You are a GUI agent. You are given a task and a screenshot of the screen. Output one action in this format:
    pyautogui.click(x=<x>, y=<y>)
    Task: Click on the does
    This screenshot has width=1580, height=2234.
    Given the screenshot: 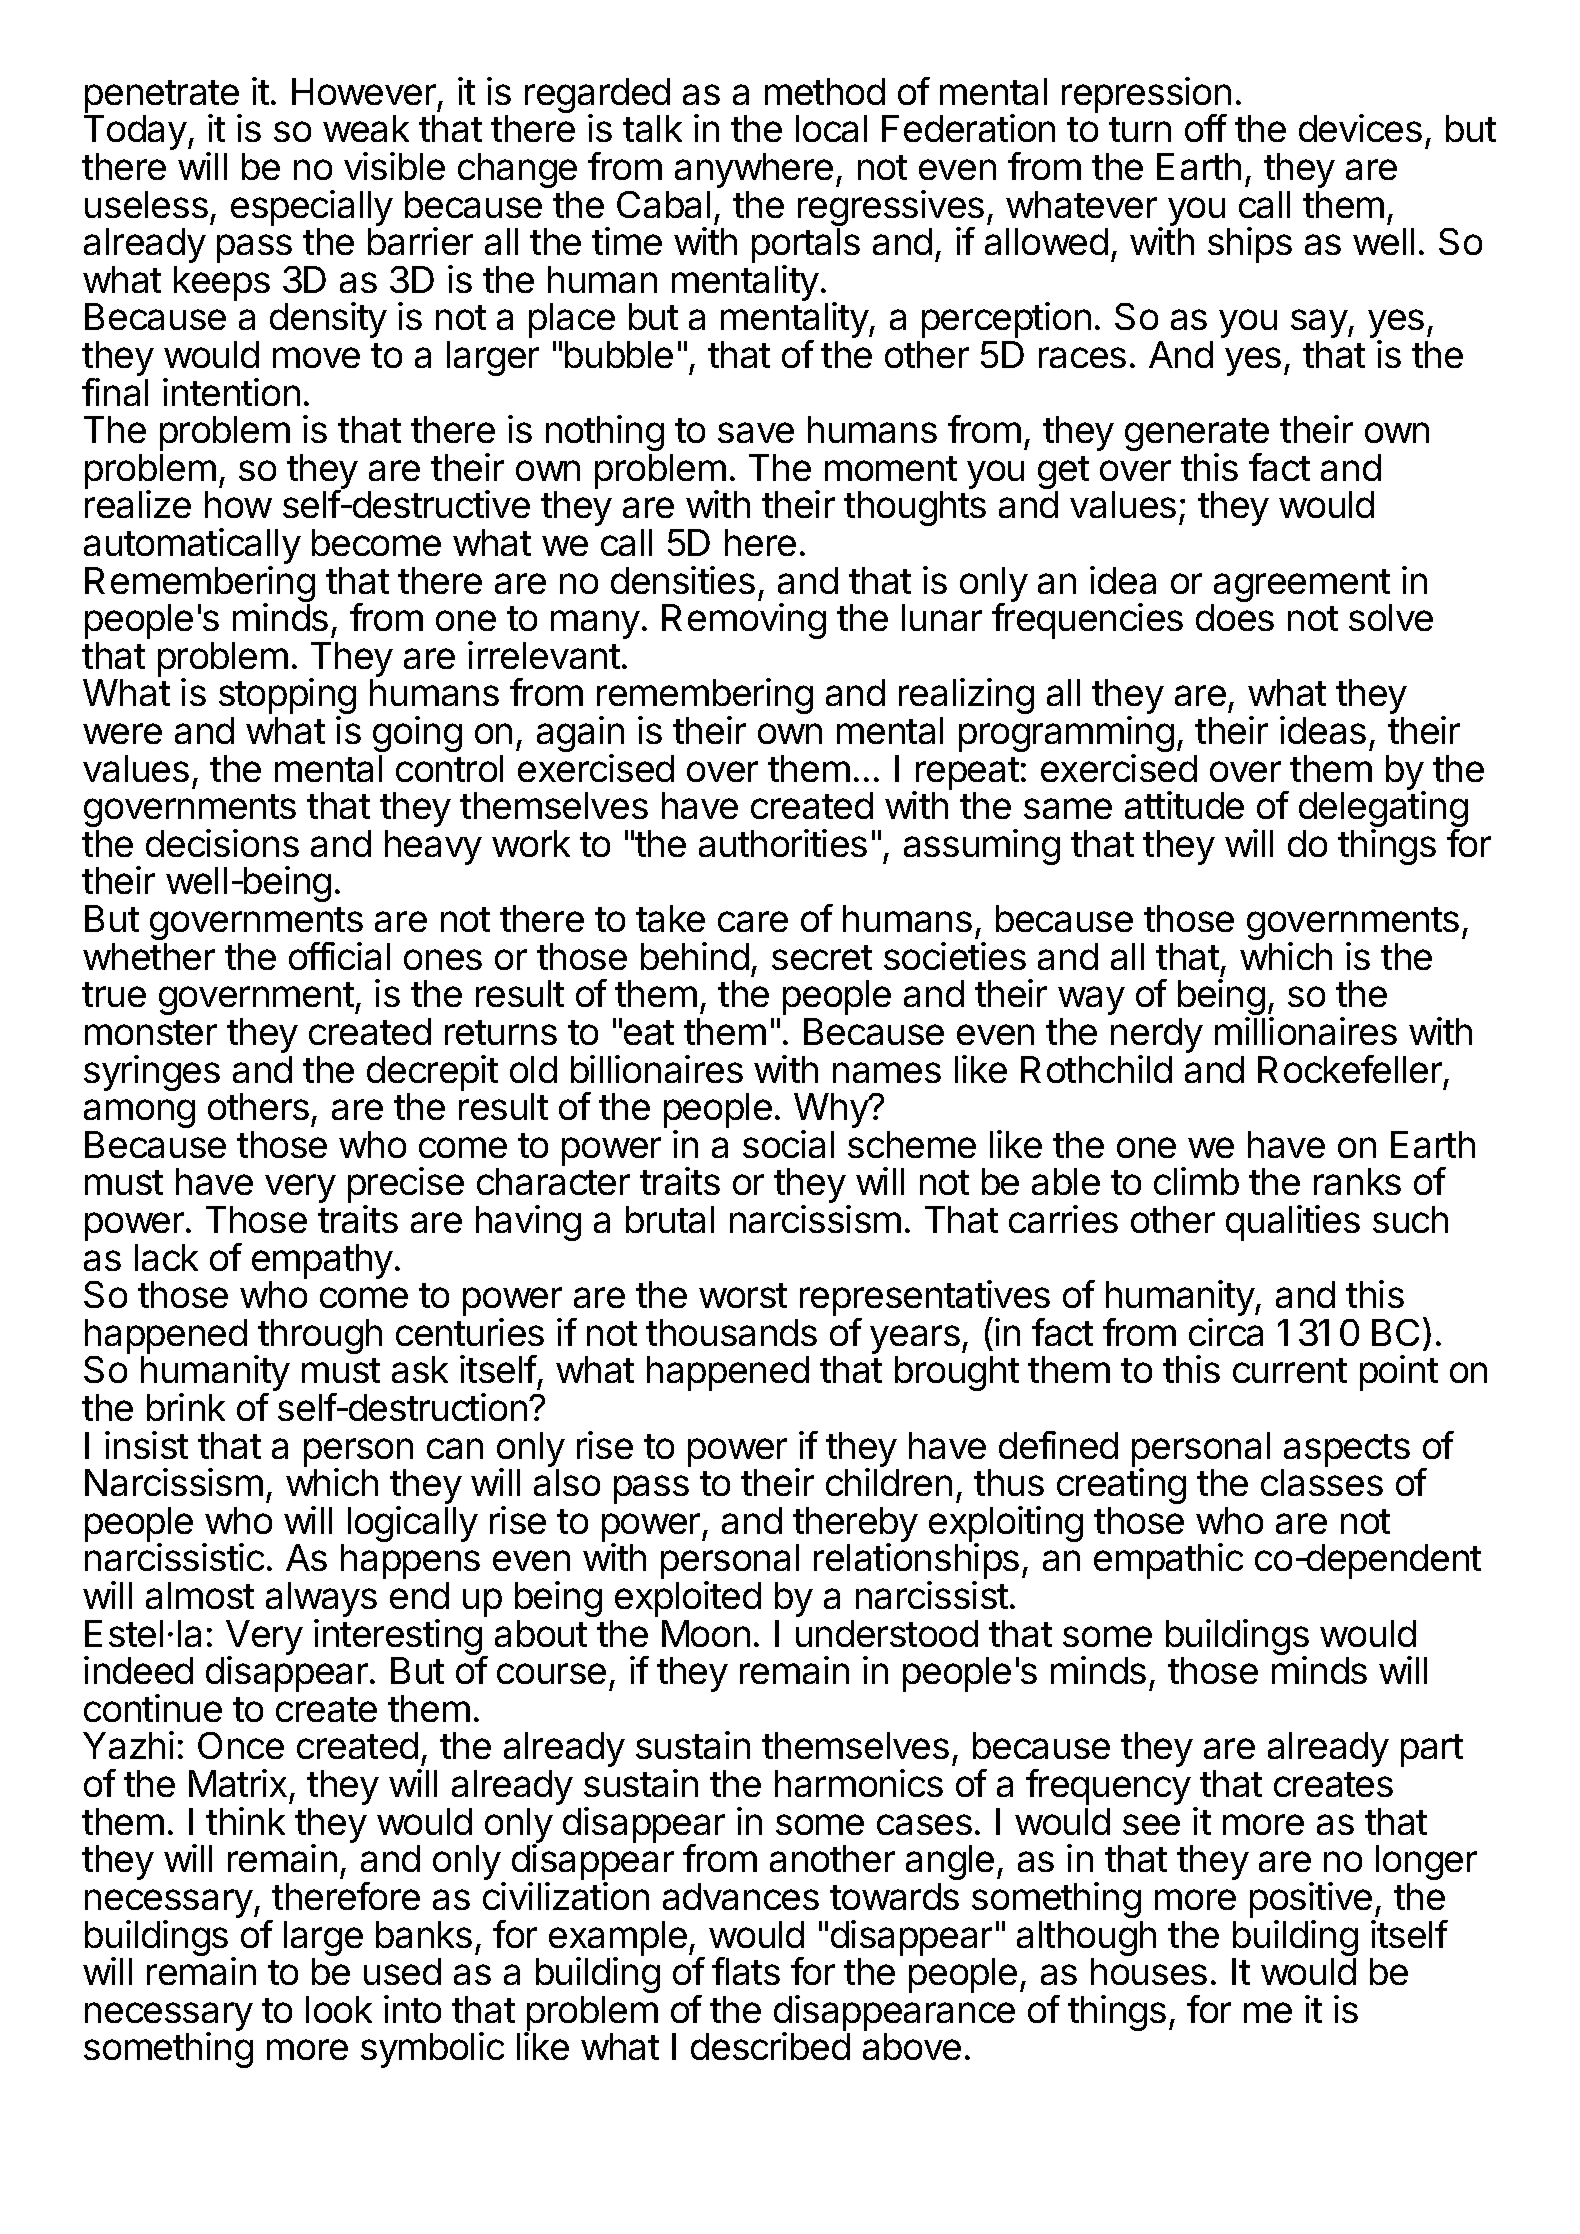 What is the action you would take?
    pyautogui.click(x=1235, y=617)
